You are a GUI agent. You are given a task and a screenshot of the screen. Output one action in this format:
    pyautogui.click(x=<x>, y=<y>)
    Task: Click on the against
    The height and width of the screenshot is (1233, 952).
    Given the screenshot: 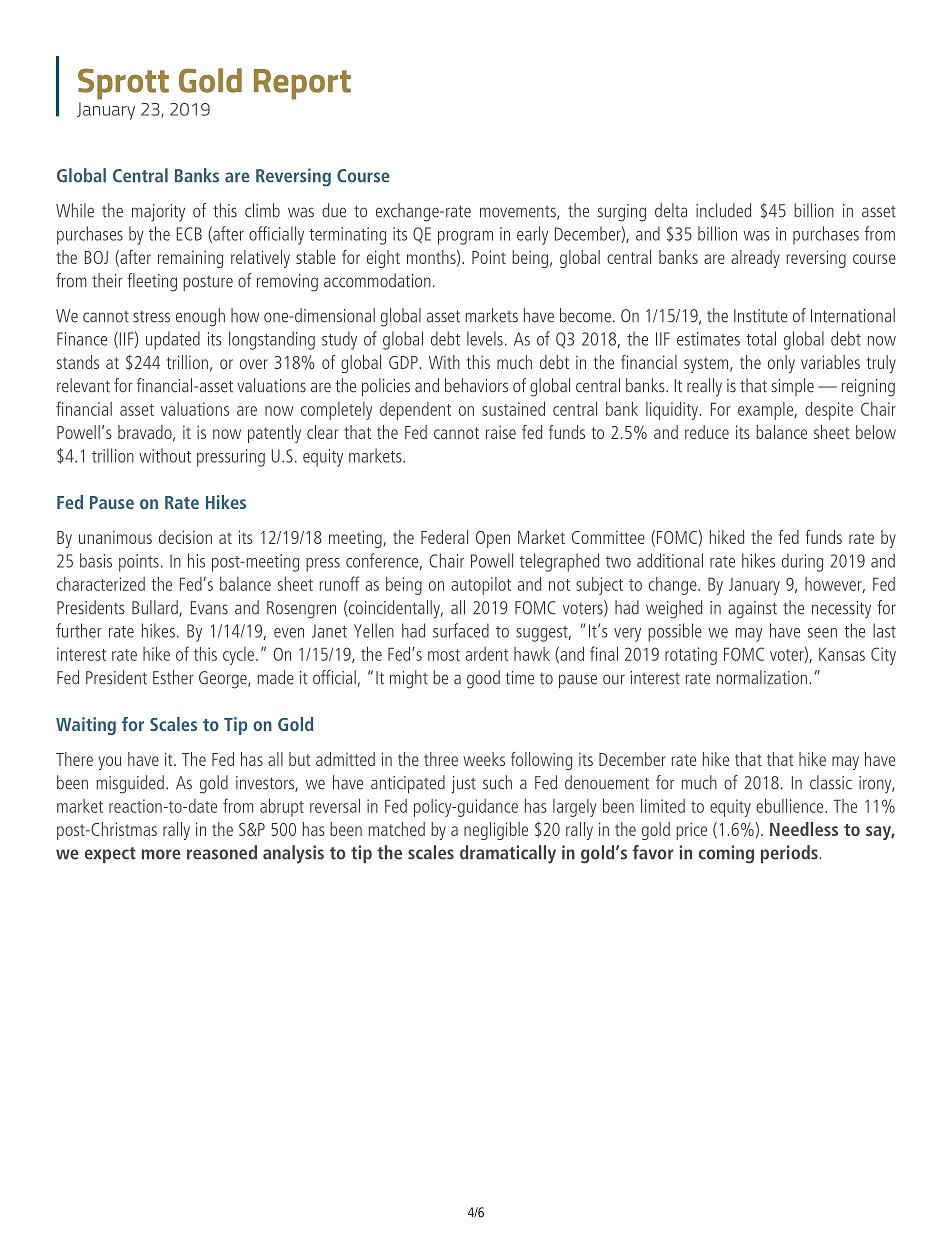 What is the action you would take?
    pyautogui.click(x=752, y=610)
